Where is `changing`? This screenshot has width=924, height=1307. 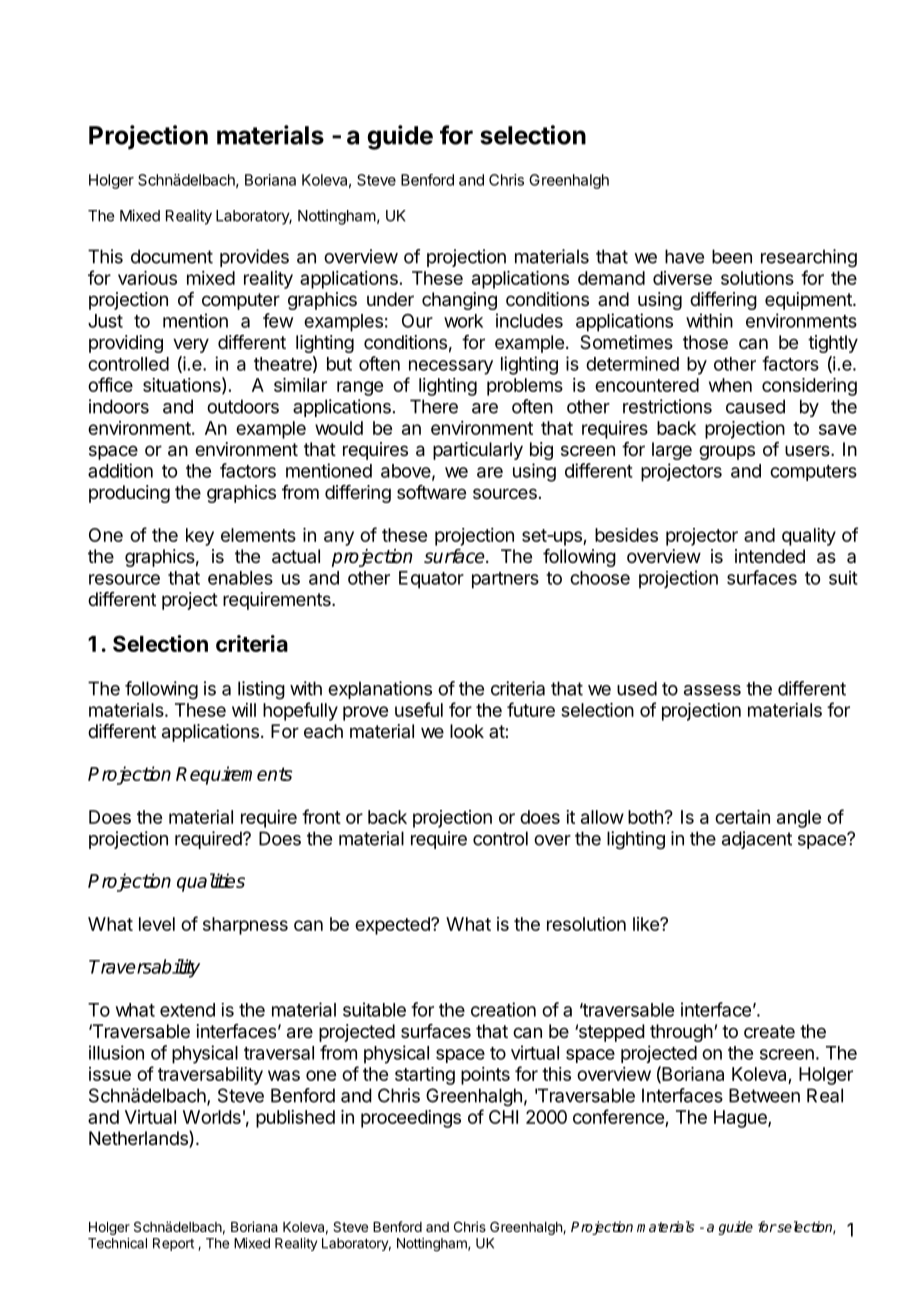 changing is located at coordinates (459, 301).
